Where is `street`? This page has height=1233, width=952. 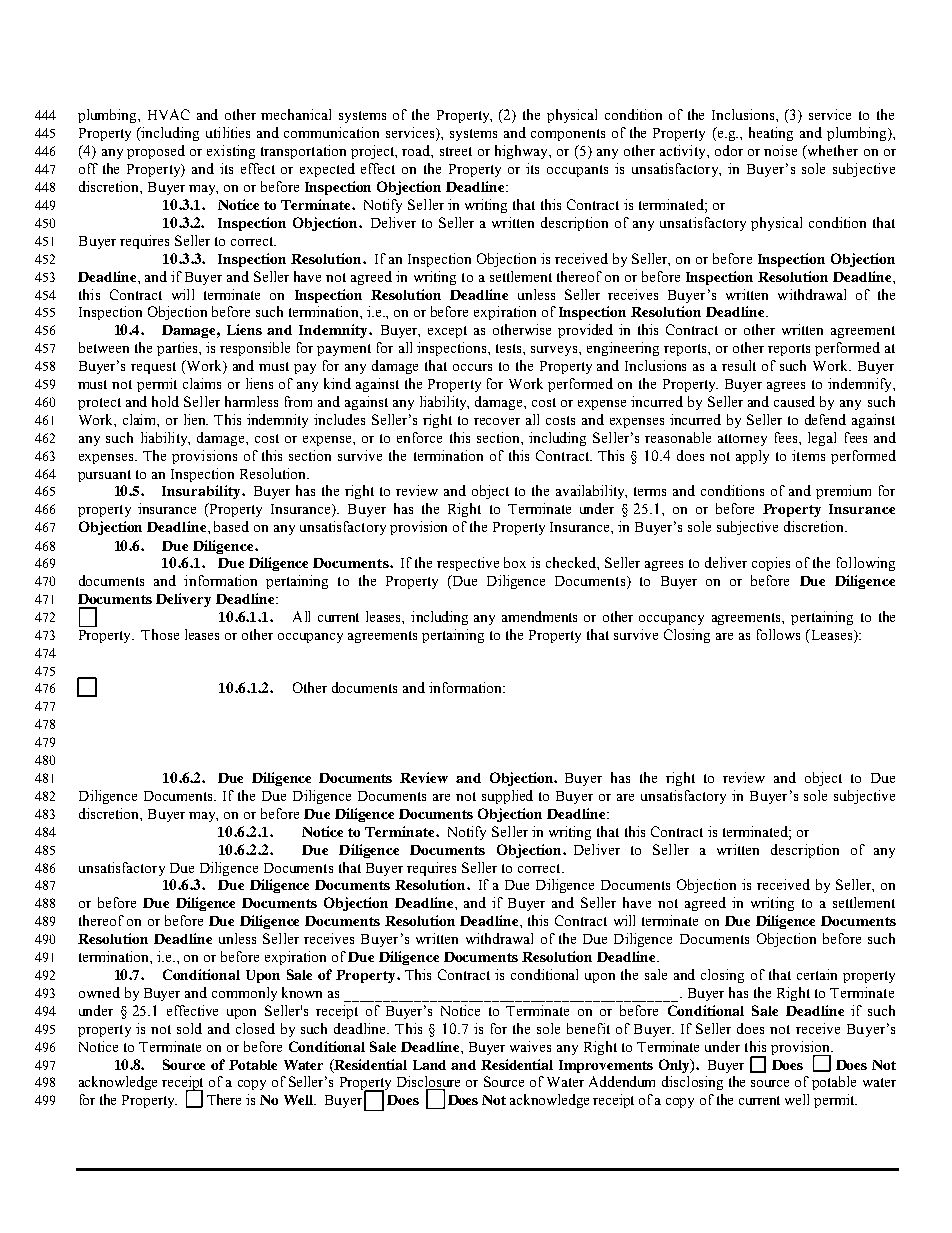
street is located at coordinates (456, 151).
